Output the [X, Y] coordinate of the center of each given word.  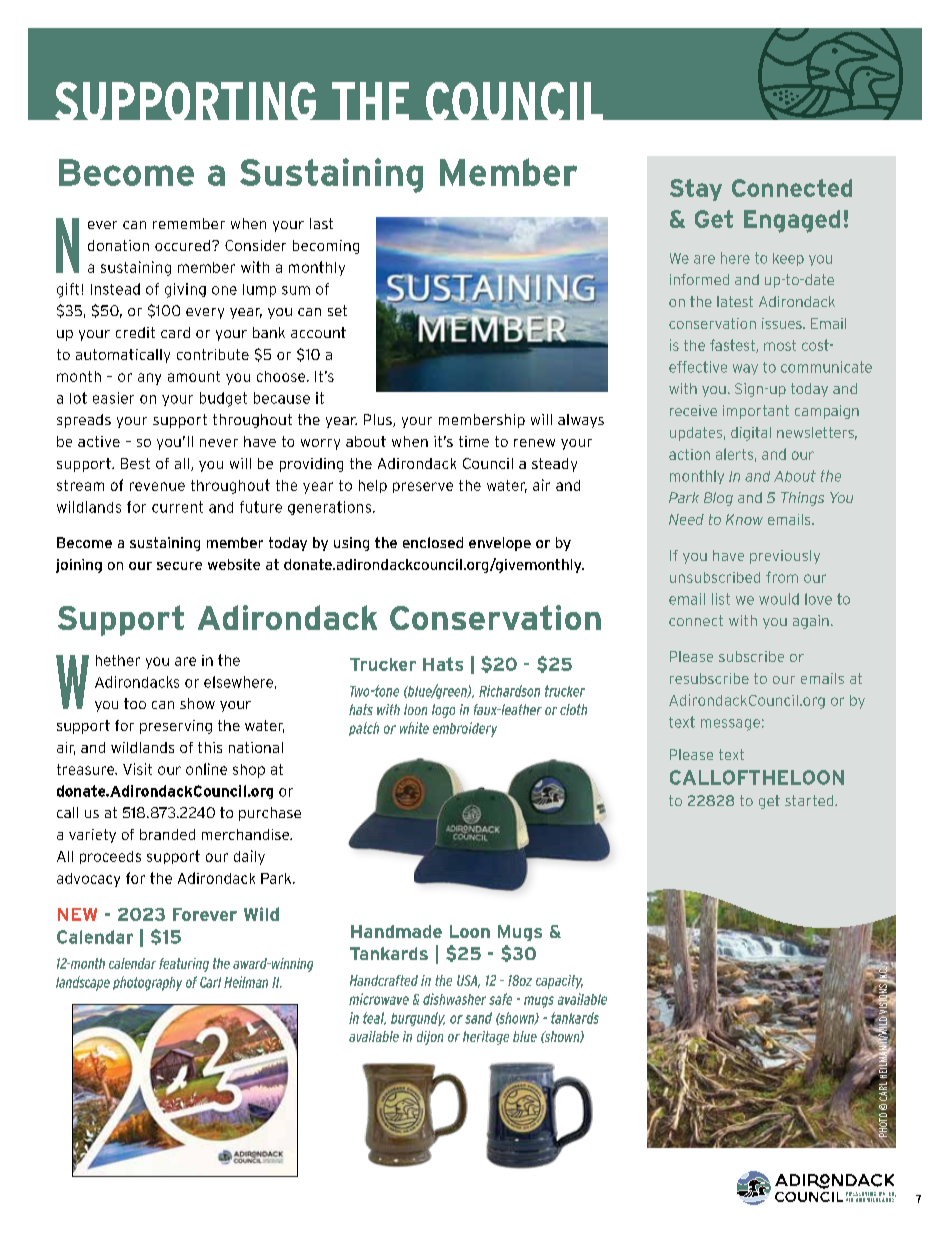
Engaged [792, 221]
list [721, 599]
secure [179, 566]
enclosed [433, 542]
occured [182, 245]
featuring [184, 965]
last [321, 223]
